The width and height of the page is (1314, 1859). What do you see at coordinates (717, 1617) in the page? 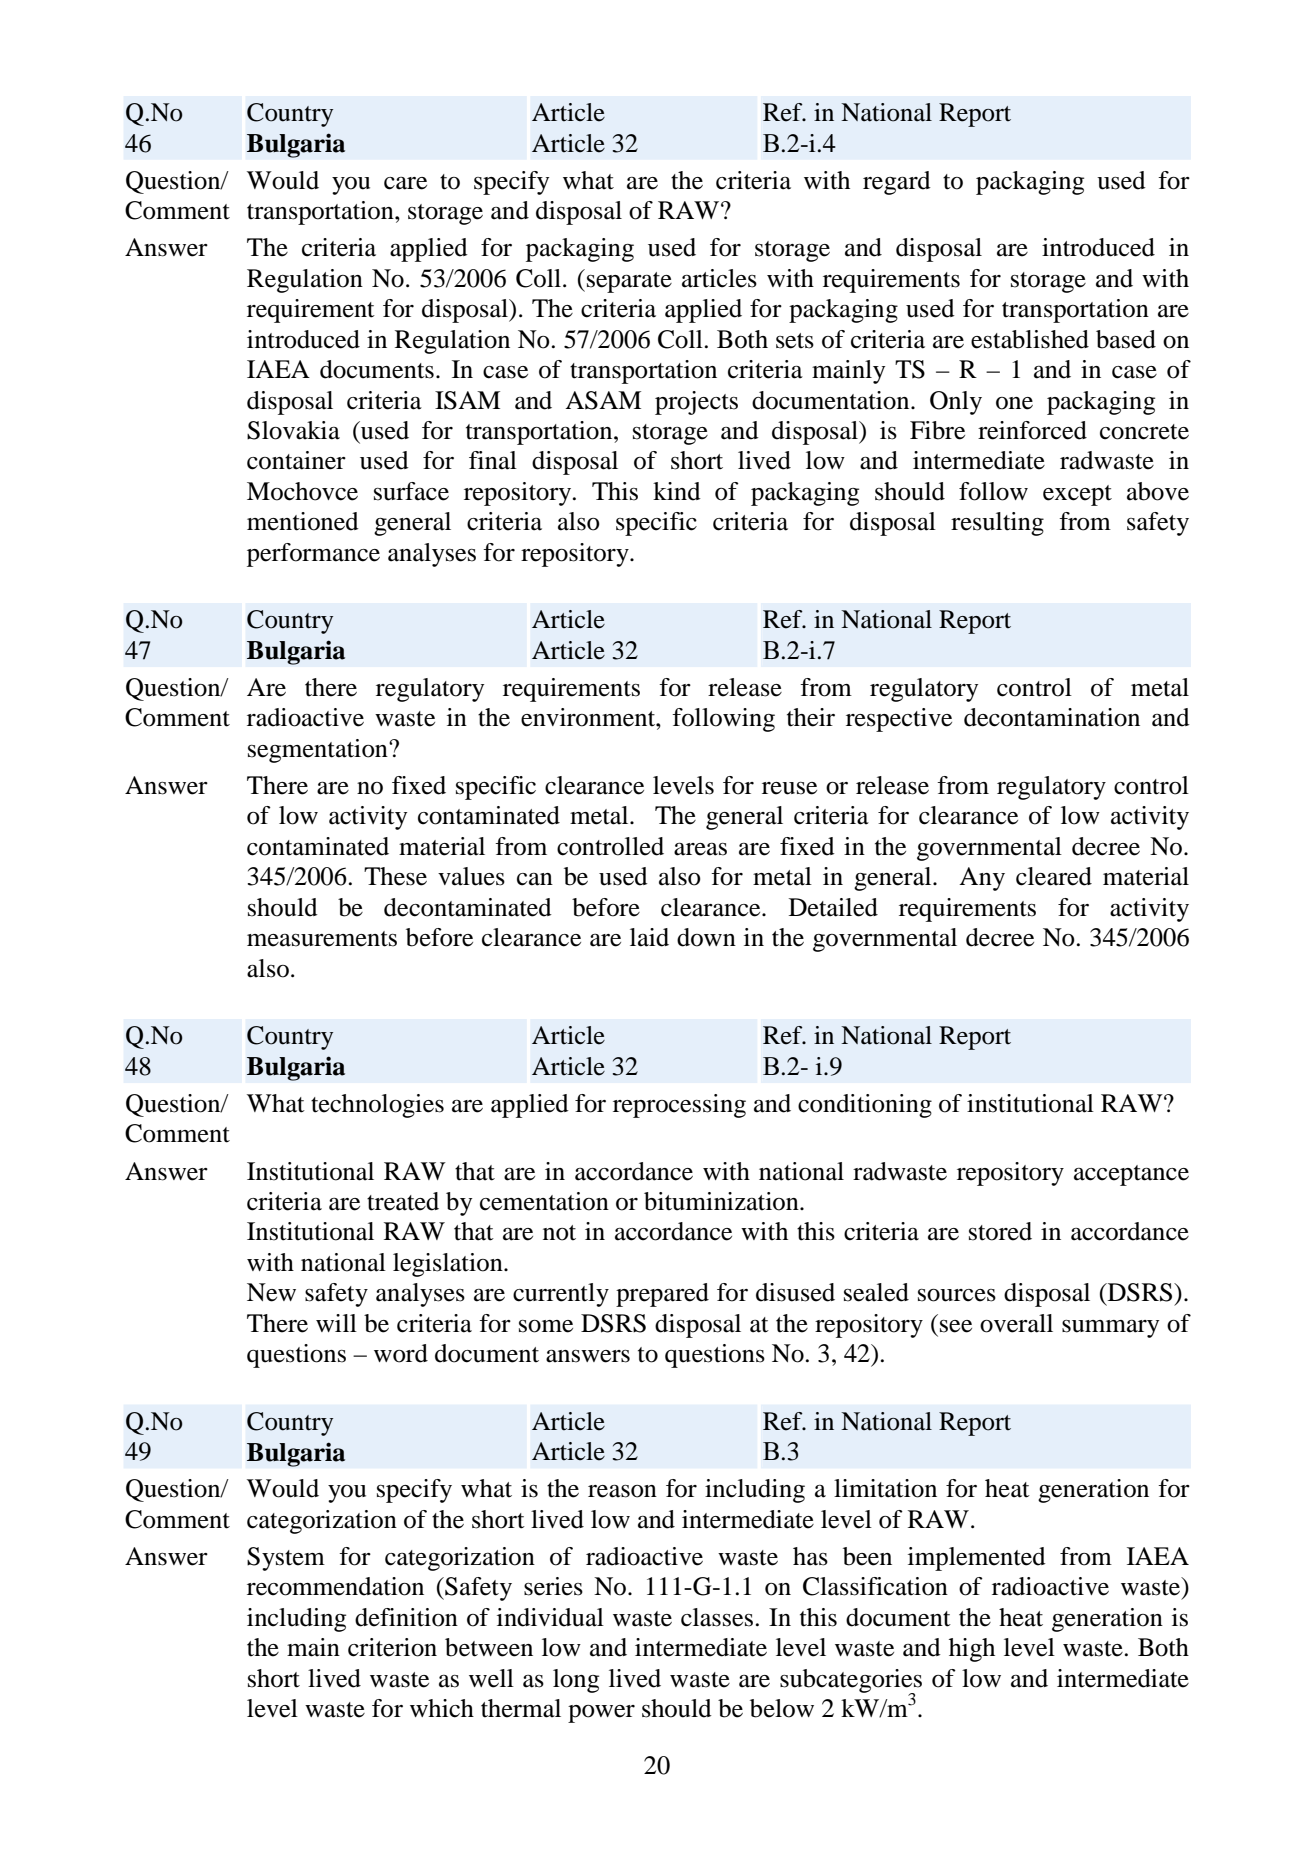
I see `classes` at bounding box center [717, 1617].
